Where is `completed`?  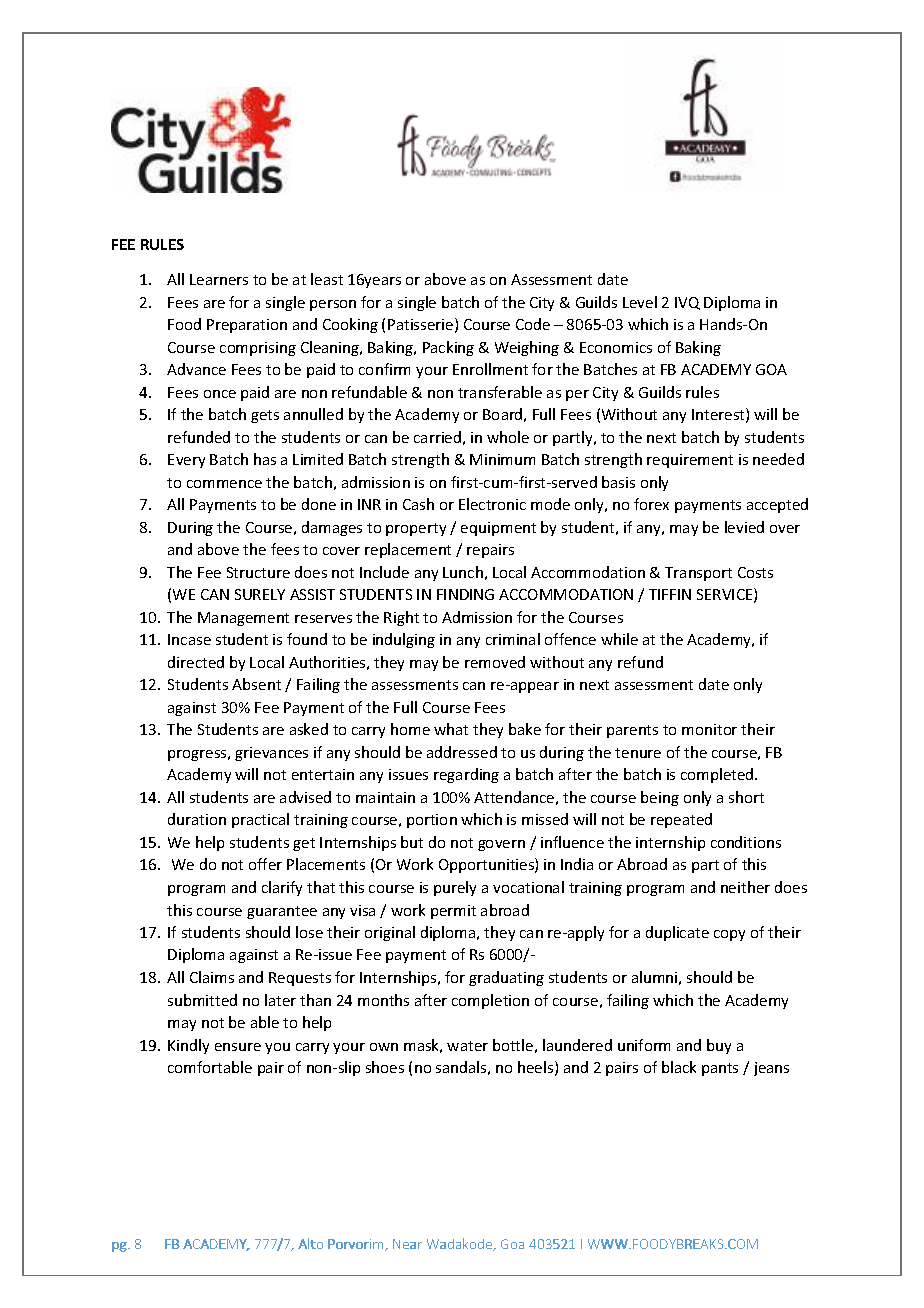 completed is located at coordinates (718, 775).
